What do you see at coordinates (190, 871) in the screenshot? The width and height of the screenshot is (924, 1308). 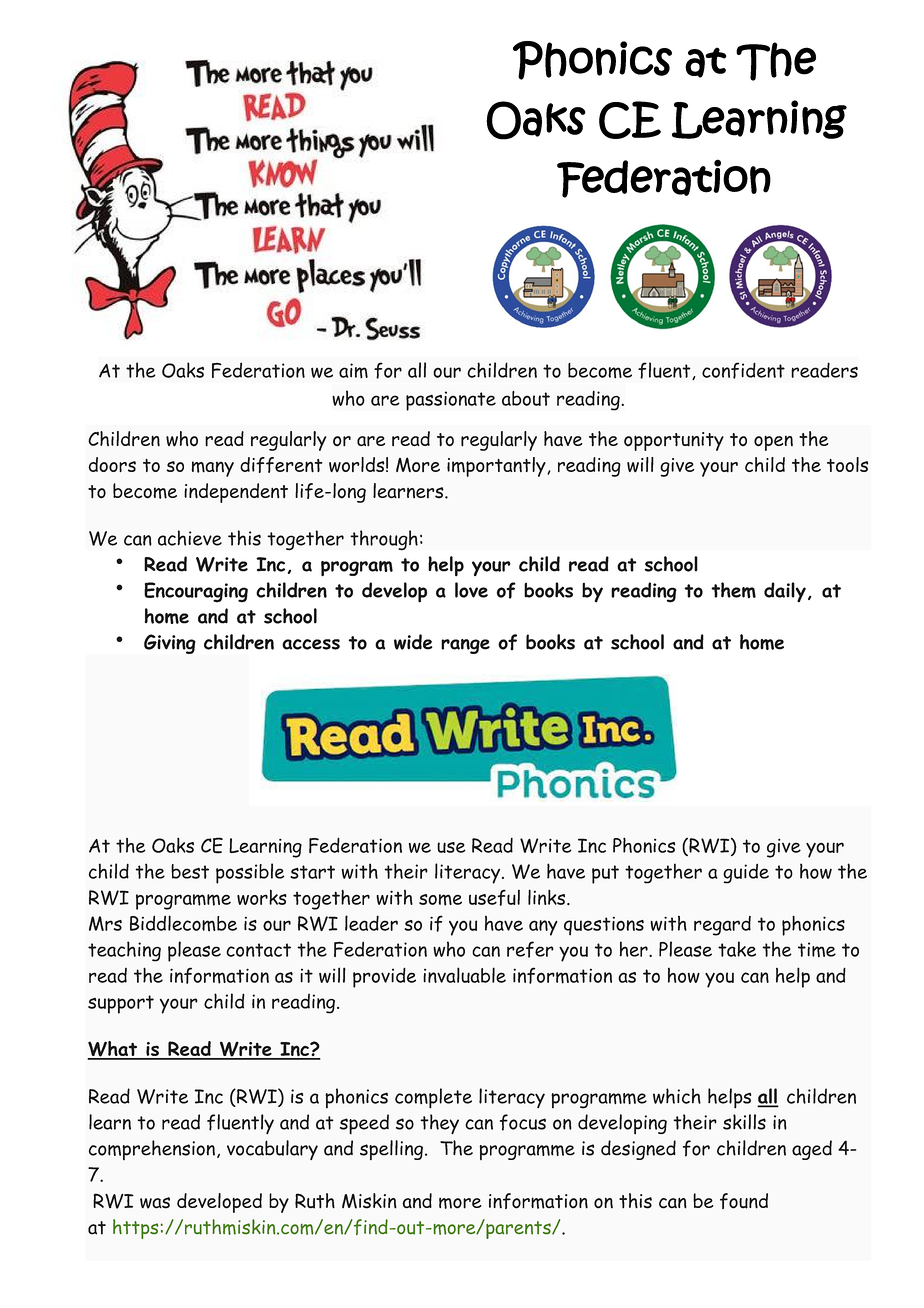 I see `best` at bounding box center [190, 871].
